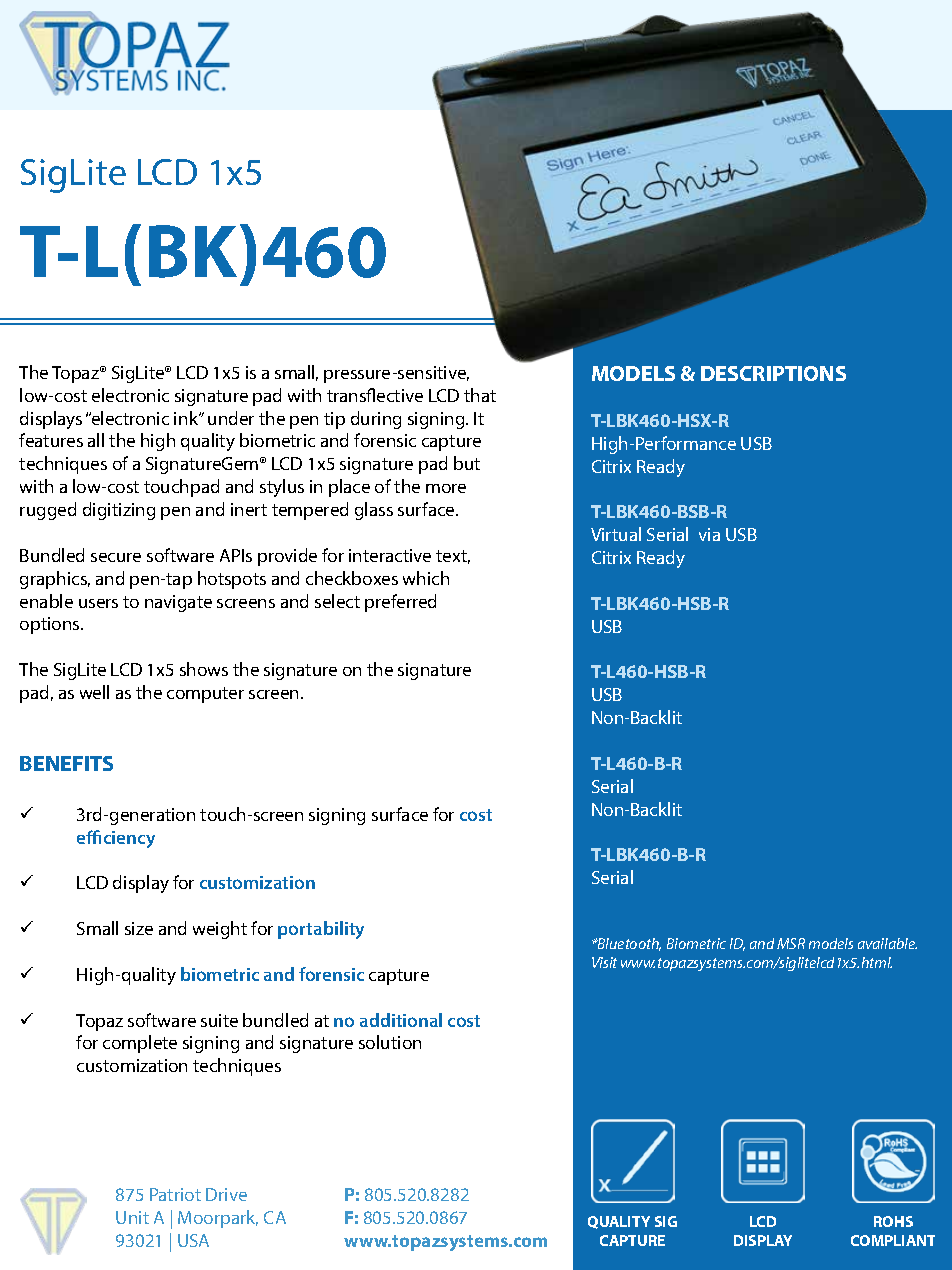 Image resolution: width=952 pixels, height=1270 pixels. Describe the element at coordinates (321, 930) in the screenshot. I see `portability` at that location.
